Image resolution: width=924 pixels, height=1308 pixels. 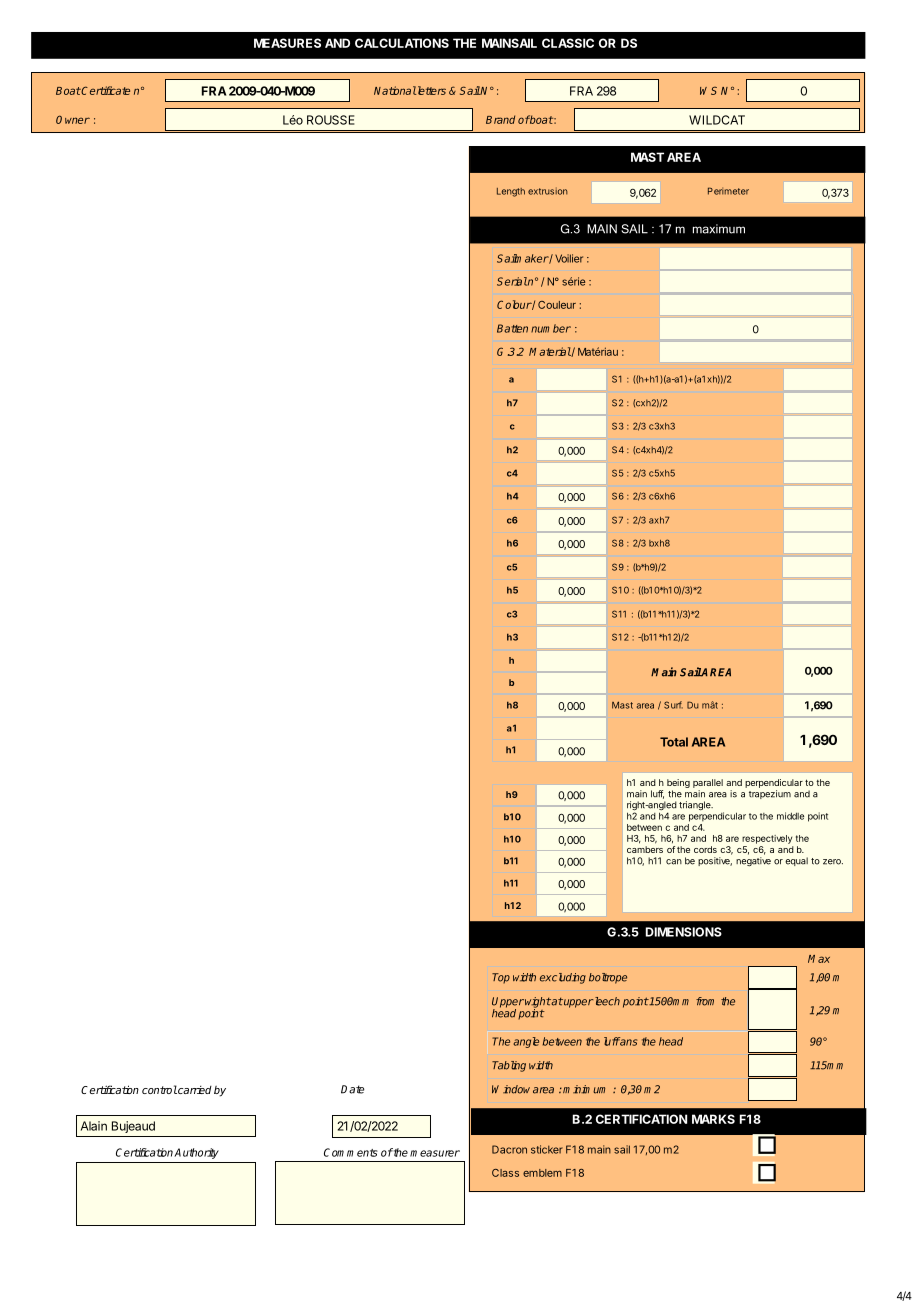 What do you see at coordinates (512, 328) in the screenshot?
I see `Batten` at bounding box center [512, 328].
